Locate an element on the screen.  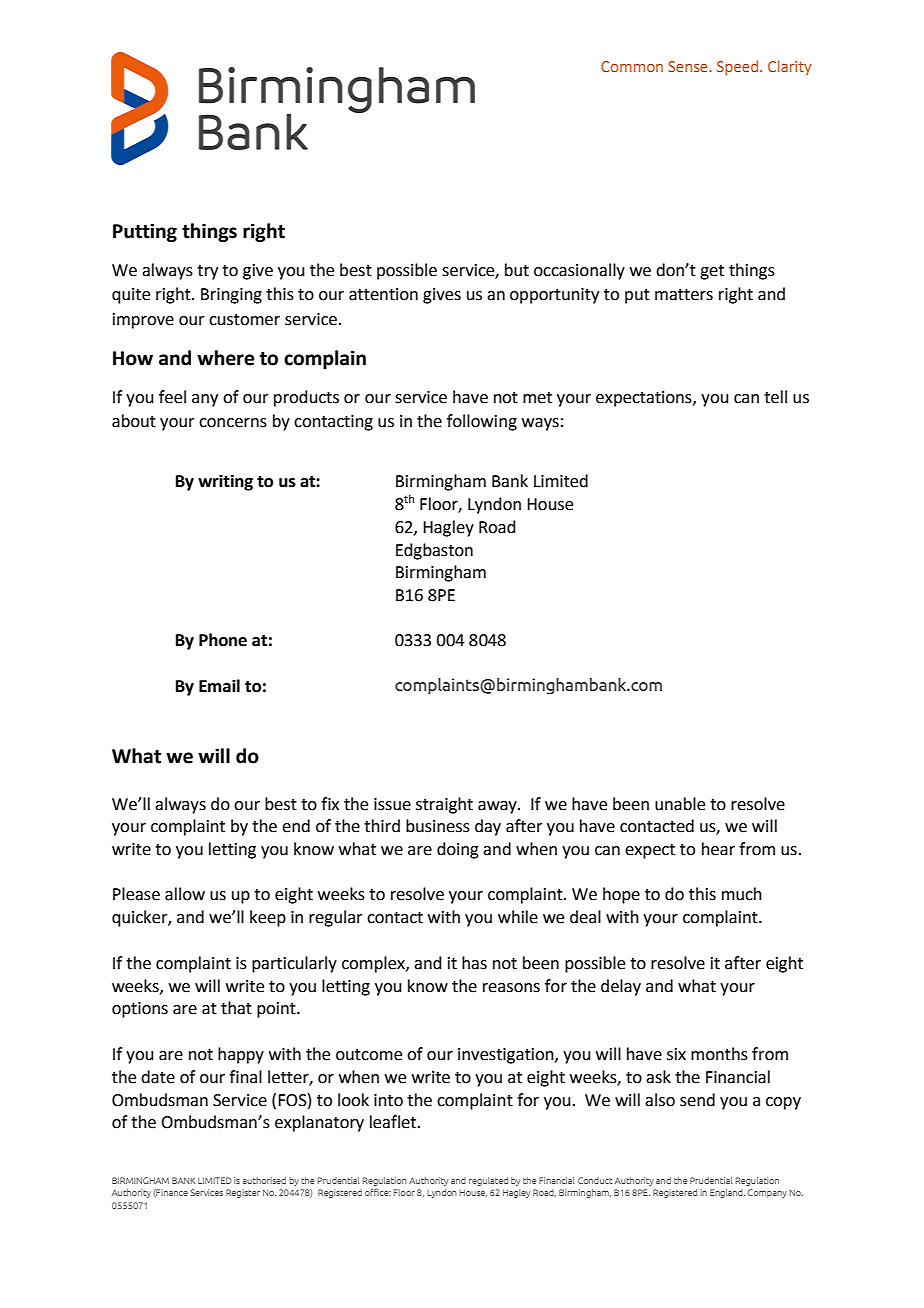
writing is located at coordinates (225, 482).
